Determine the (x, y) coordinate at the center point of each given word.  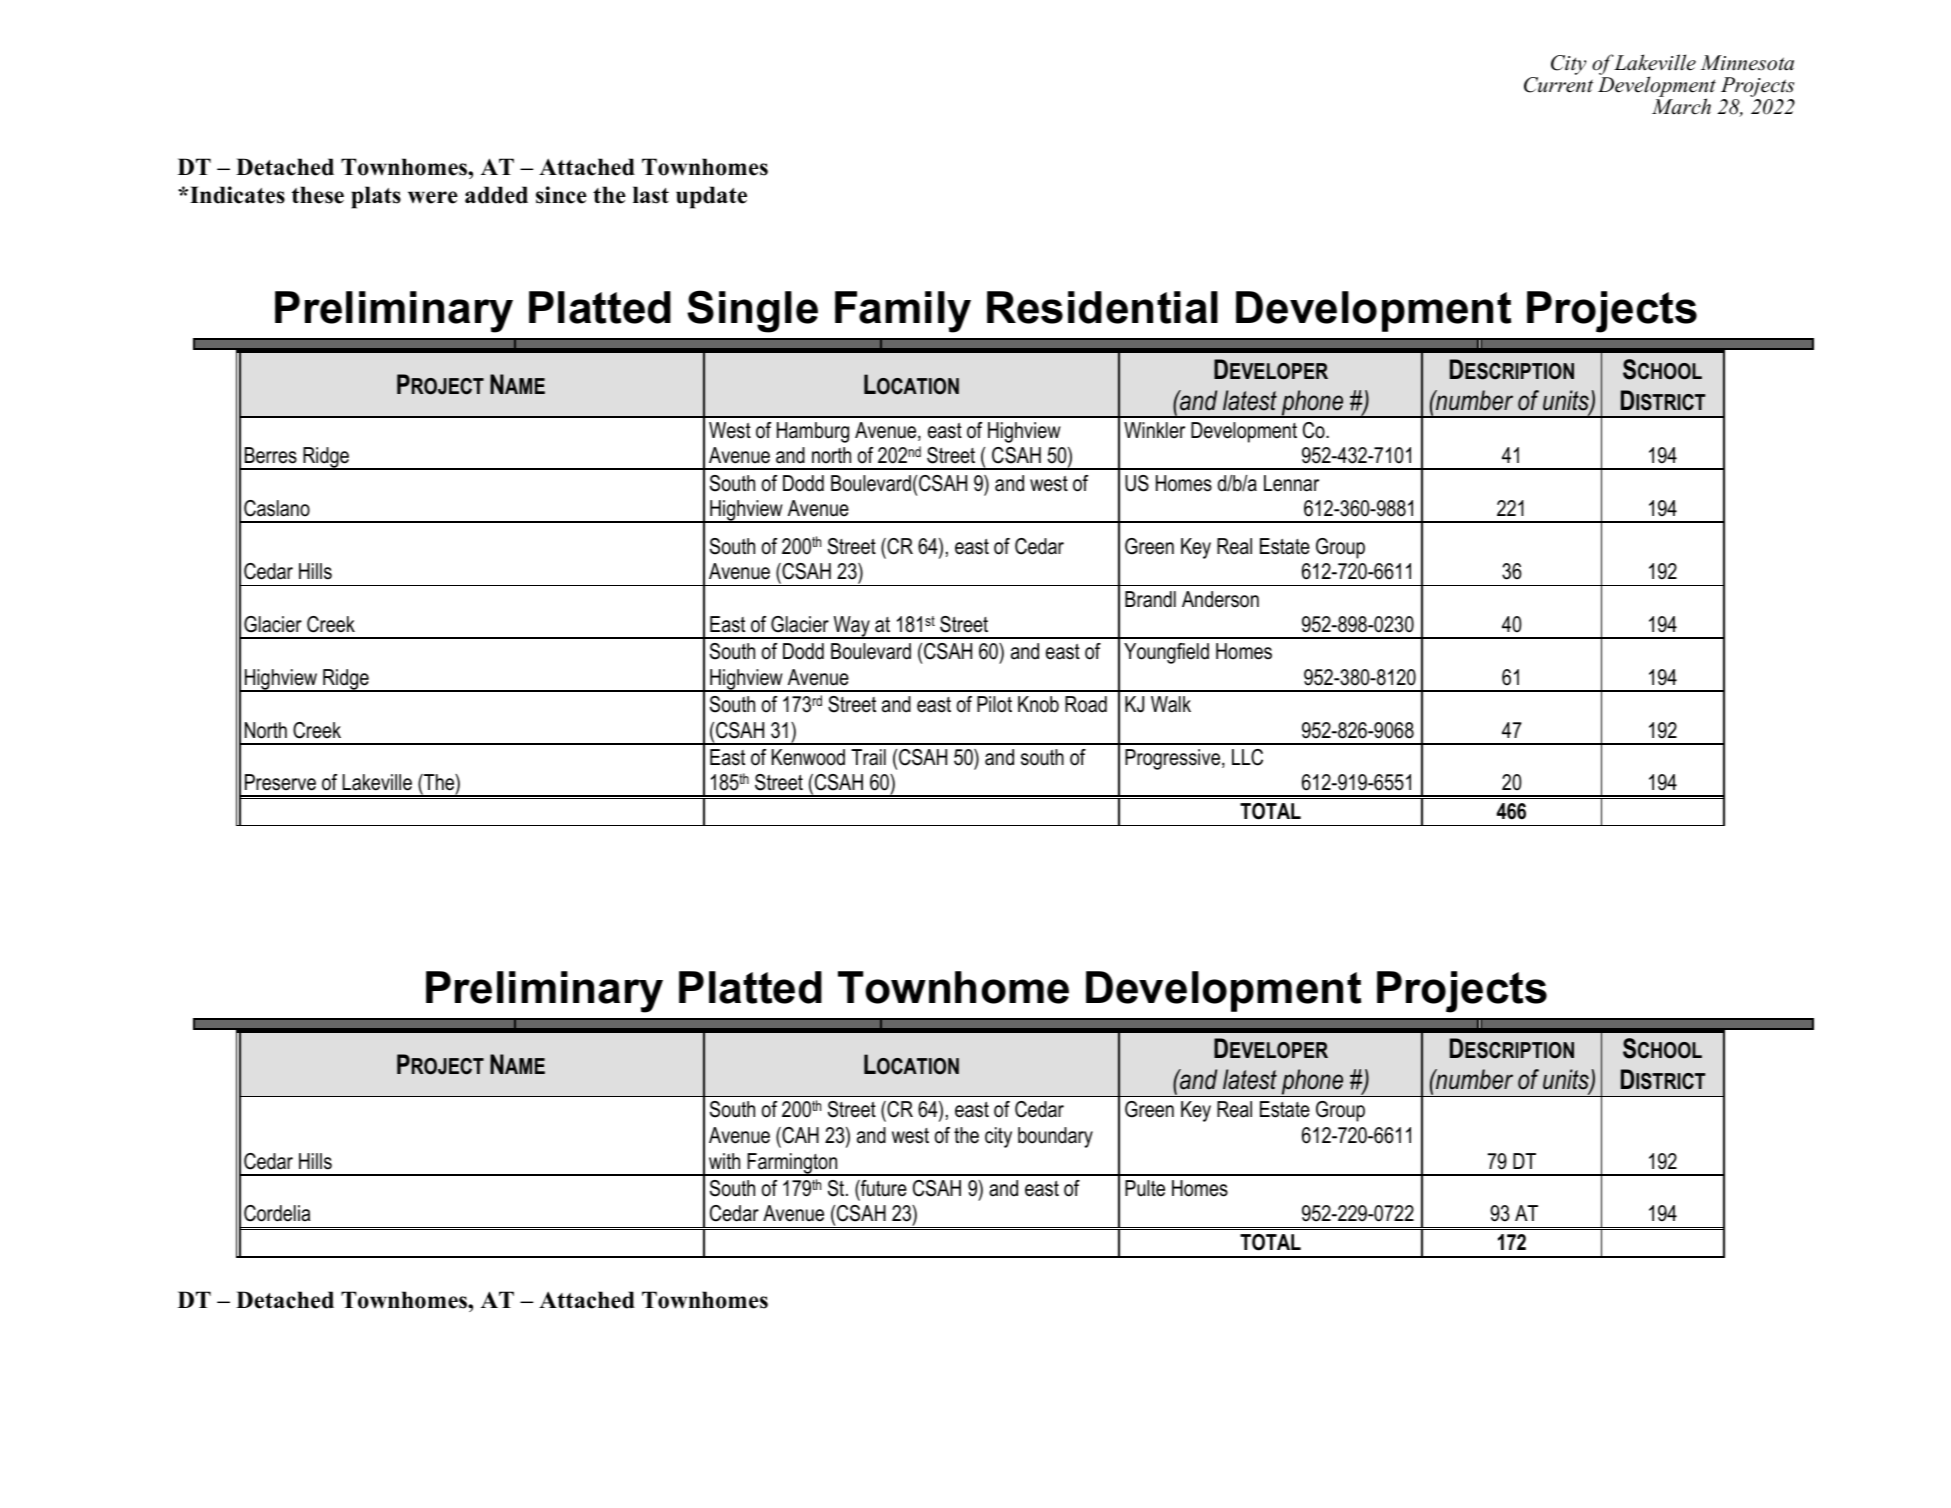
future (883, 1188)
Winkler (1154, 430)
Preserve (280, 782)
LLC (1247, 757)
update (711, 197)
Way (851, 627)
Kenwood (808, 757)
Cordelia (277, 1213)
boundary (1055, 1137)
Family (903, 312)
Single (752, 311)
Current (1558, 85)
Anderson (1220, 599)
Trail (868, 757)
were (433, 197)
